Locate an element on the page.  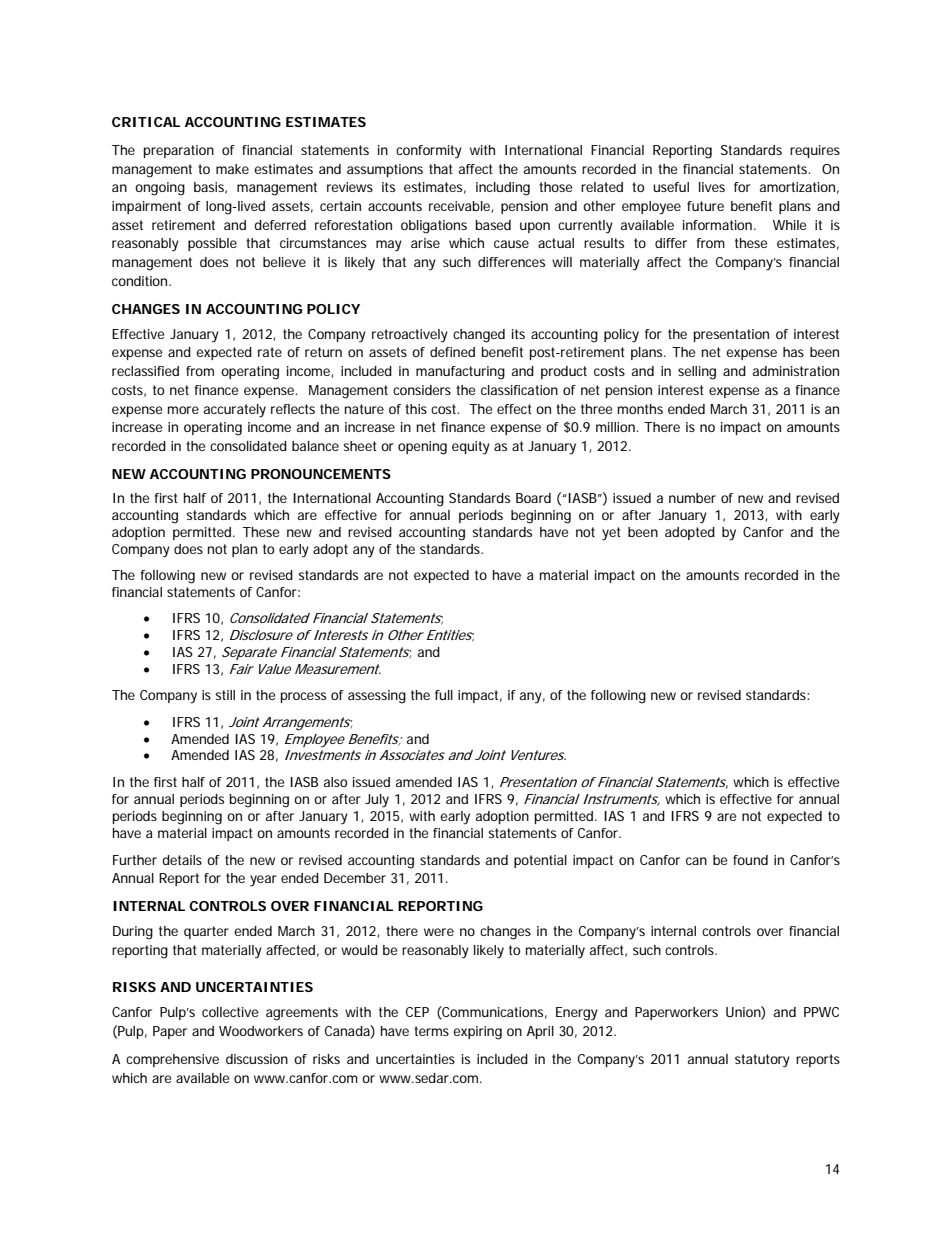
collective is located at coordinates (230, 1012).
